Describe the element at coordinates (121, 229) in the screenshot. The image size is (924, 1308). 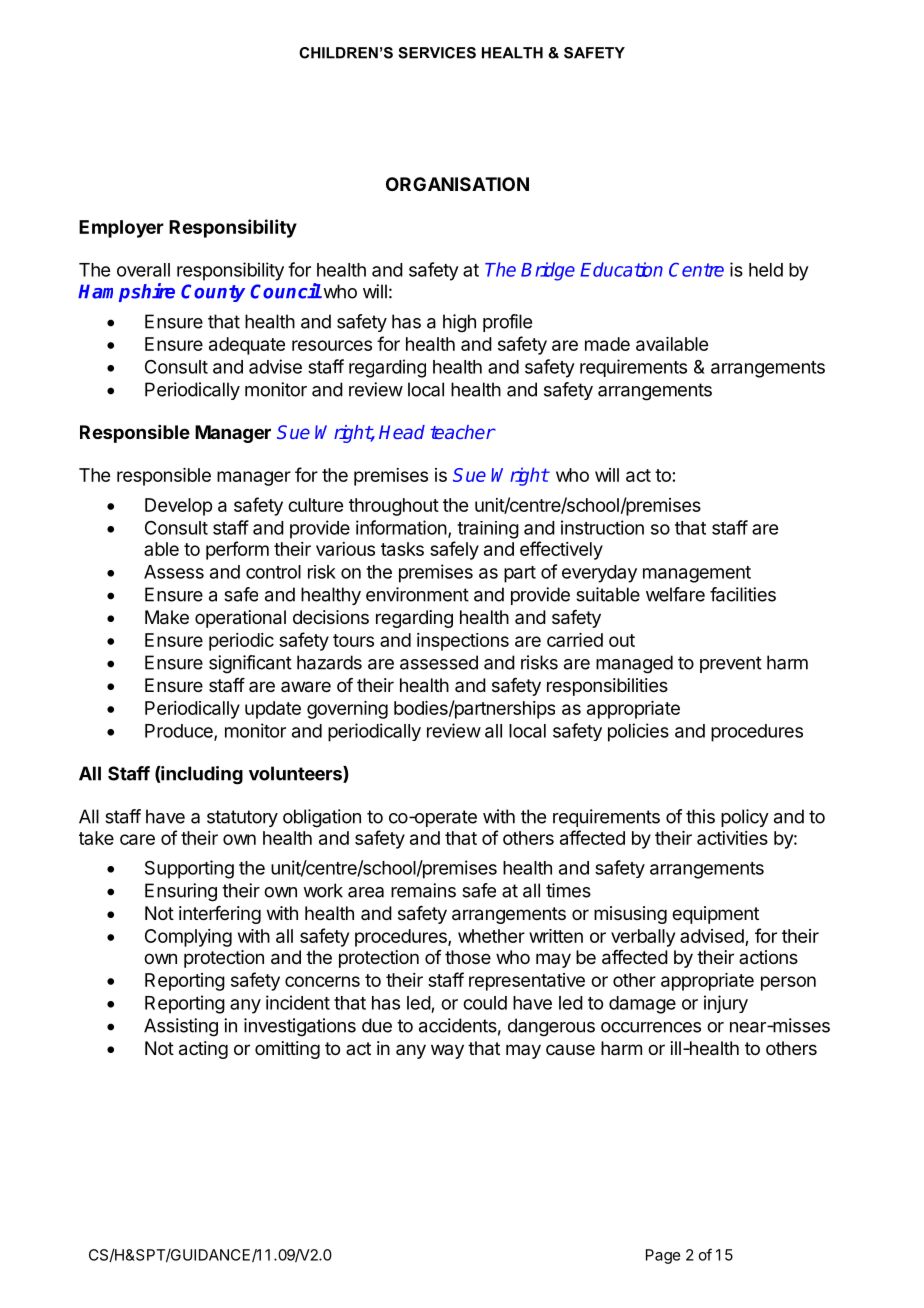
I see `Employer` at that location.
